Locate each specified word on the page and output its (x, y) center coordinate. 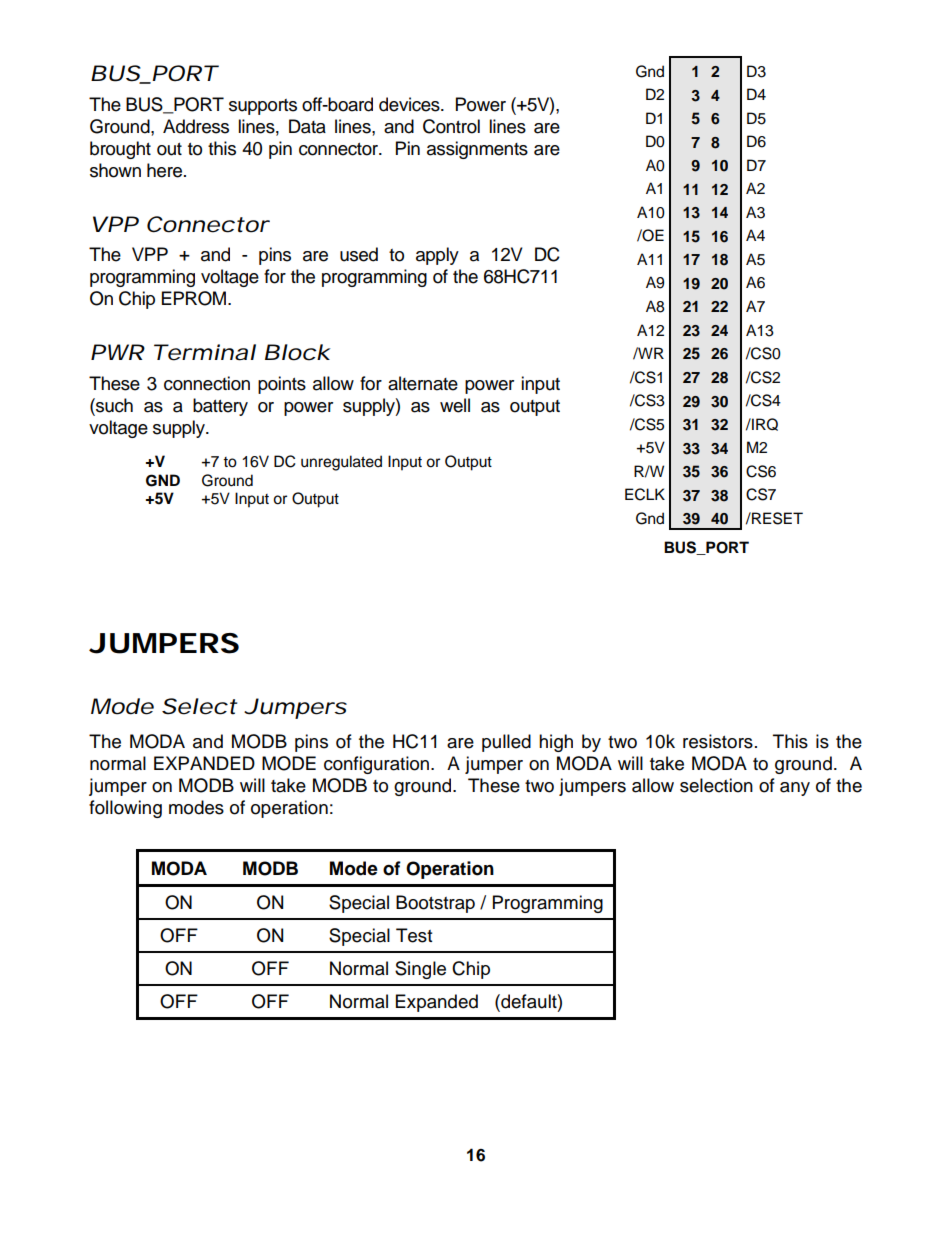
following (125, 809)
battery (220, 407)
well (455, 405)
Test (414, 935)
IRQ (764, 424)
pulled (506, 743)
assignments (477, 150)
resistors (718, 741)
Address (196, 126)
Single (420, 970)
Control (451, 126)
